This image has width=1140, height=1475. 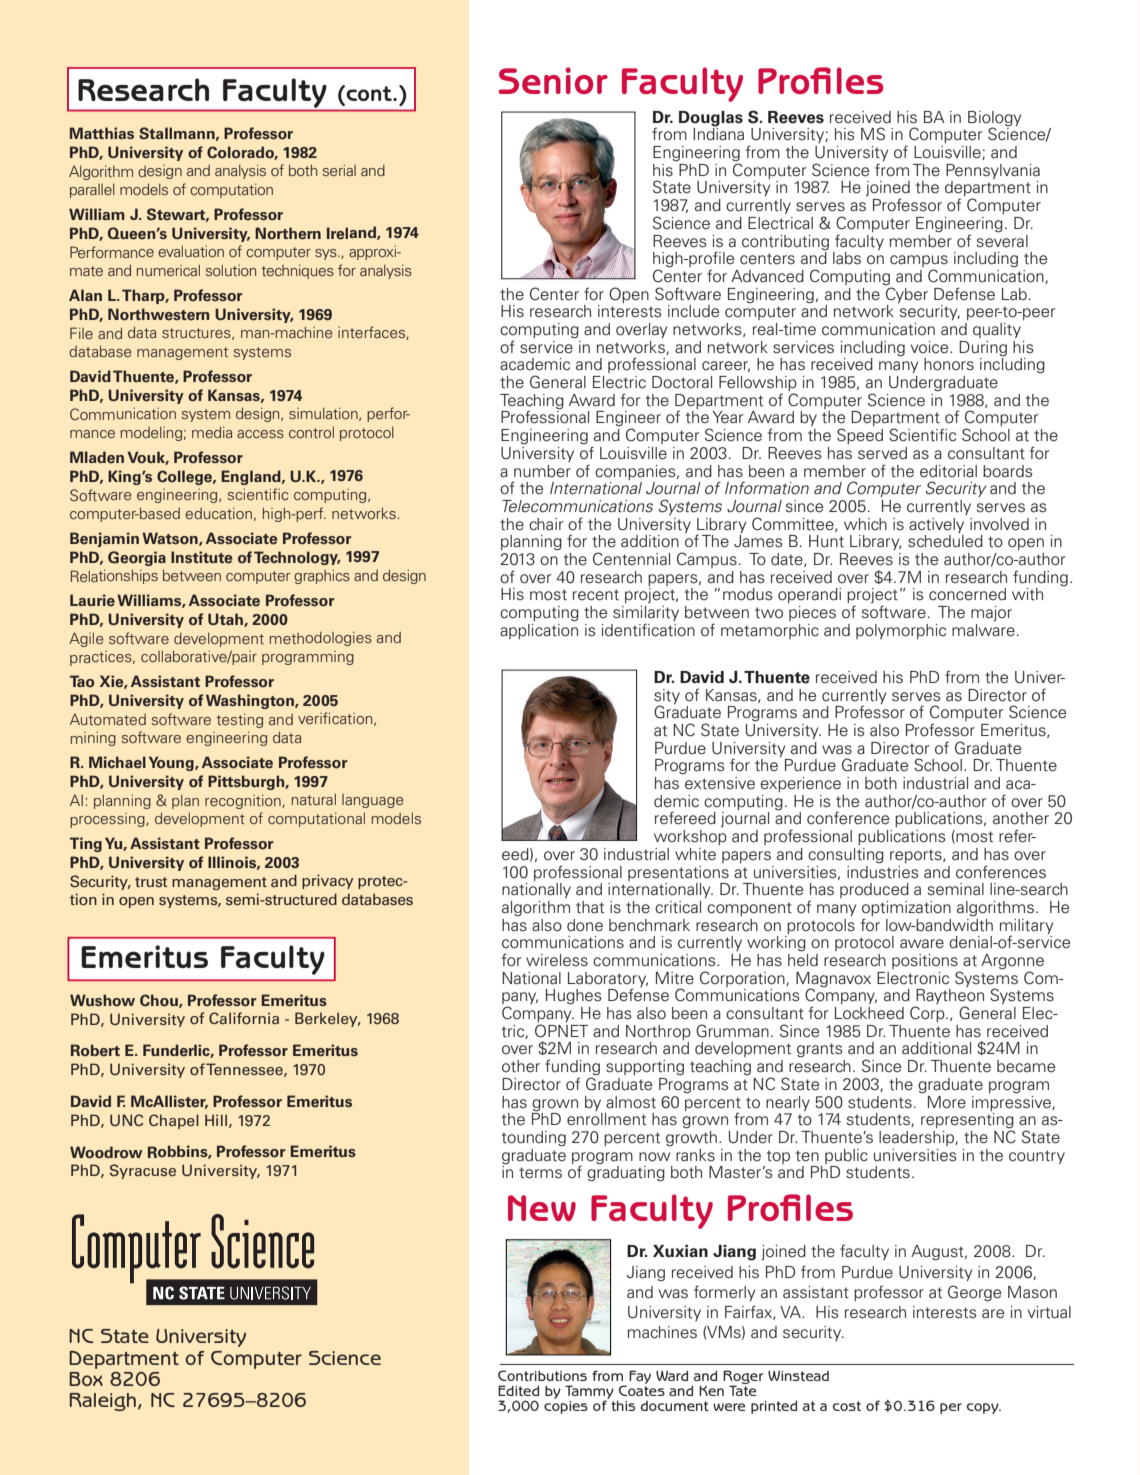 What do you see at coordinates (103, 1402) in the image?
I see `Raleigh` at bounding box center [103, 1402].
